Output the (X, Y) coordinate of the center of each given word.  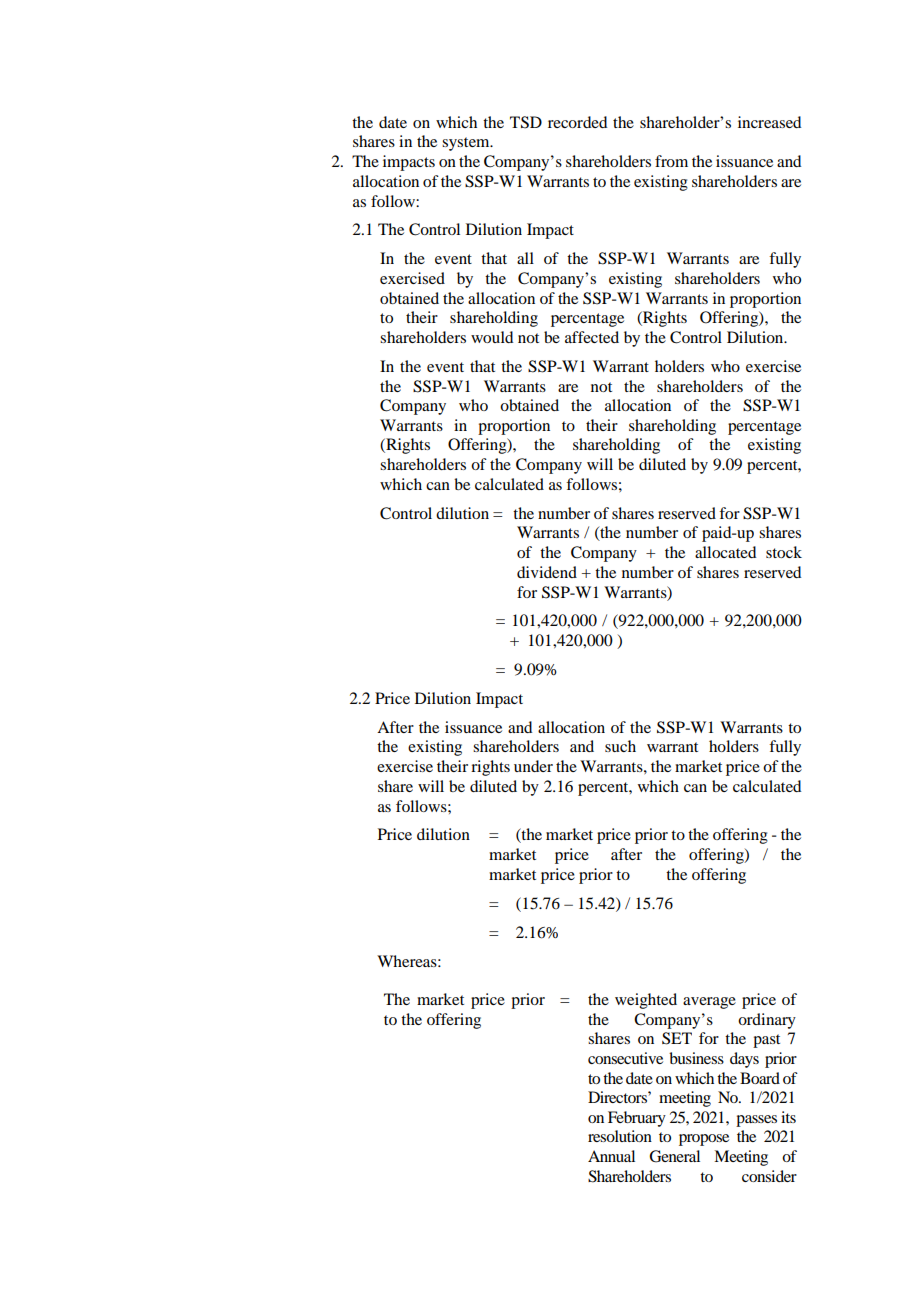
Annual (611, 1156)
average (709, 1003)
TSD (526, 122)
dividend (547, 572)
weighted (646, 1001)
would (492, 337)
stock (784, 552)
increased (769, 122)
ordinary (767, 1021)
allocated (725, 552)
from (671, 161)
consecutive (625, 1058)
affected (592, 337)
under (533, 766)
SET (677, 1038)
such (620, 746)
